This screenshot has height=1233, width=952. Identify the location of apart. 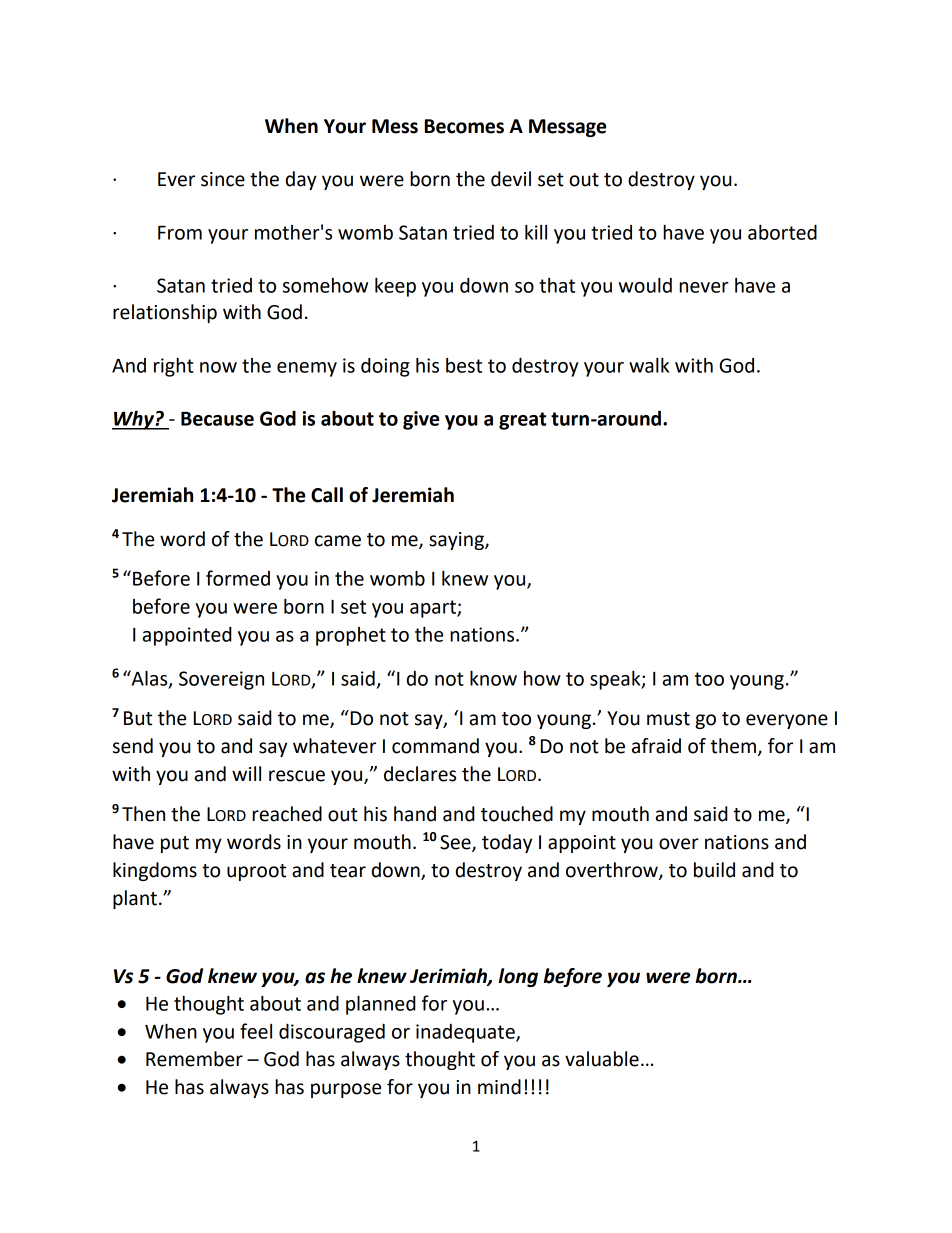
(434, 609).
